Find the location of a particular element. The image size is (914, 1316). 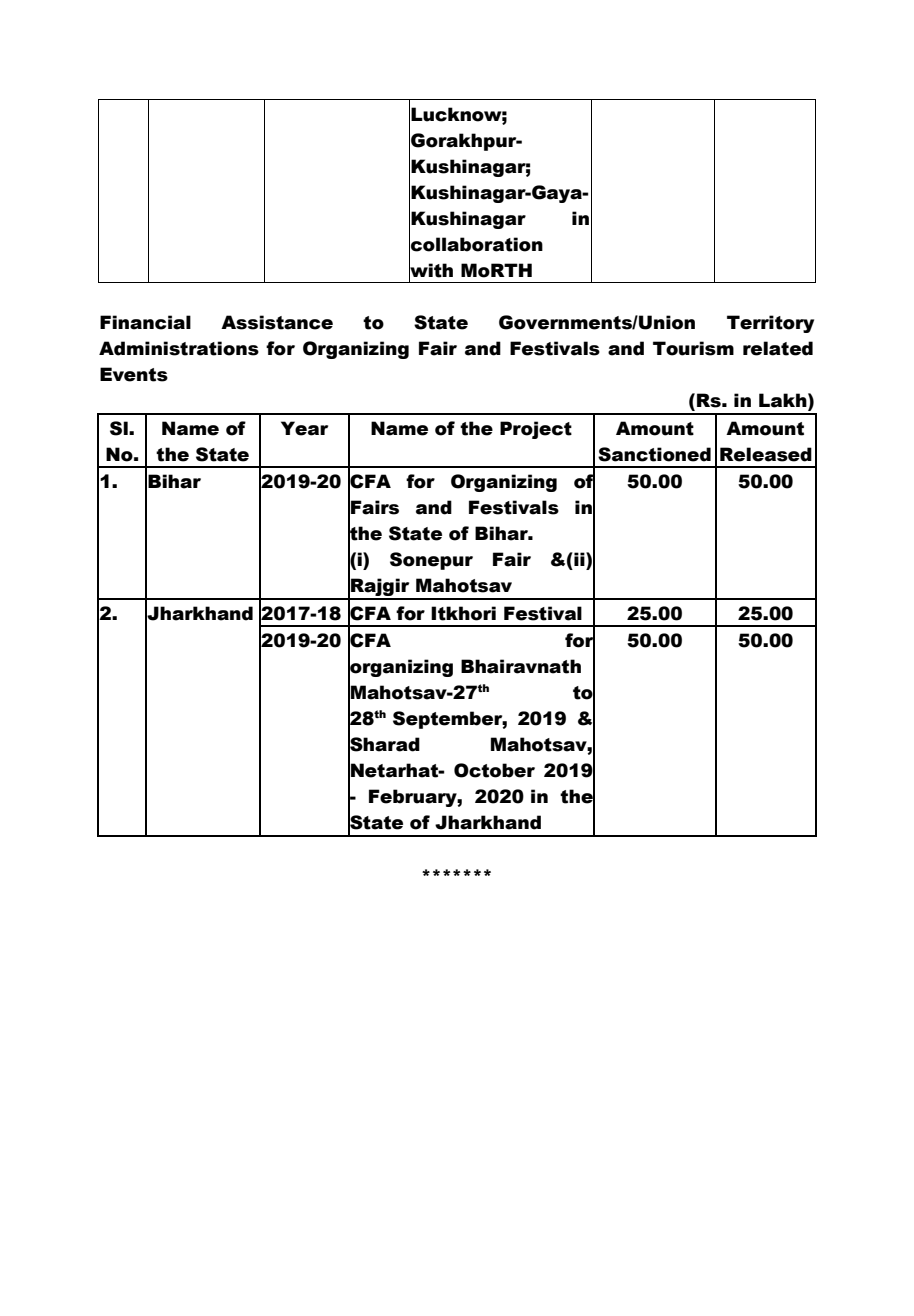

Territory is located at coordinates (770, 324).
